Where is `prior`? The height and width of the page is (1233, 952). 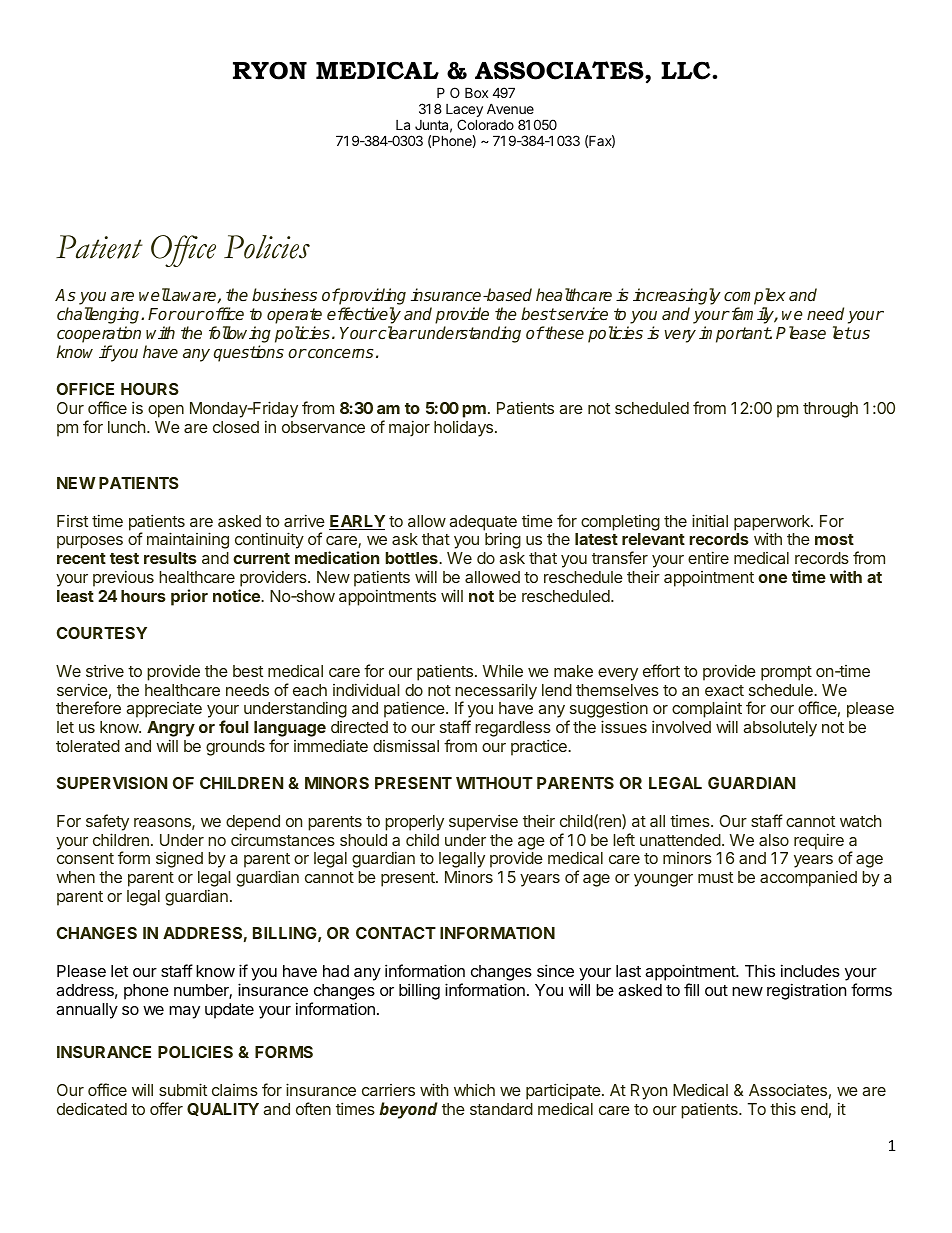
prior is located at coordinates (189, 597).
